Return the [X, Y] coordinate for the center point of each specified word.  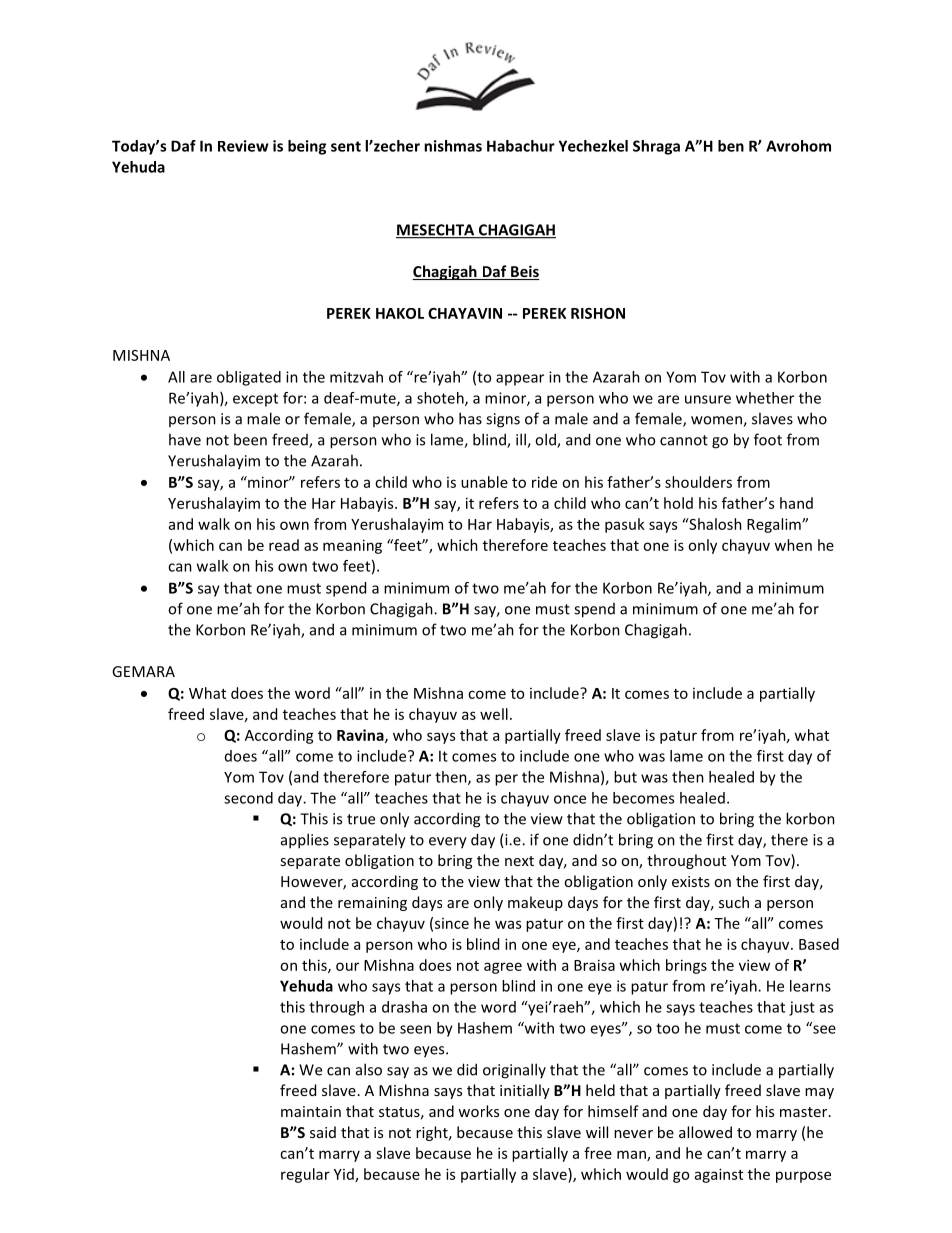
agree [503, 968]
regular [305, 1175]
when [793, 545]
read [284, 545]
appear [520, 380]
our [347, 966]
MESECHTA [436, 231]
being [307, 147]
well [494, 714]
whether [765, 398]
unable [484, 482]
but [625, 777]
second [248, 798]
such [734, 902]
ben [731, 146]
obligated [249, 378]
